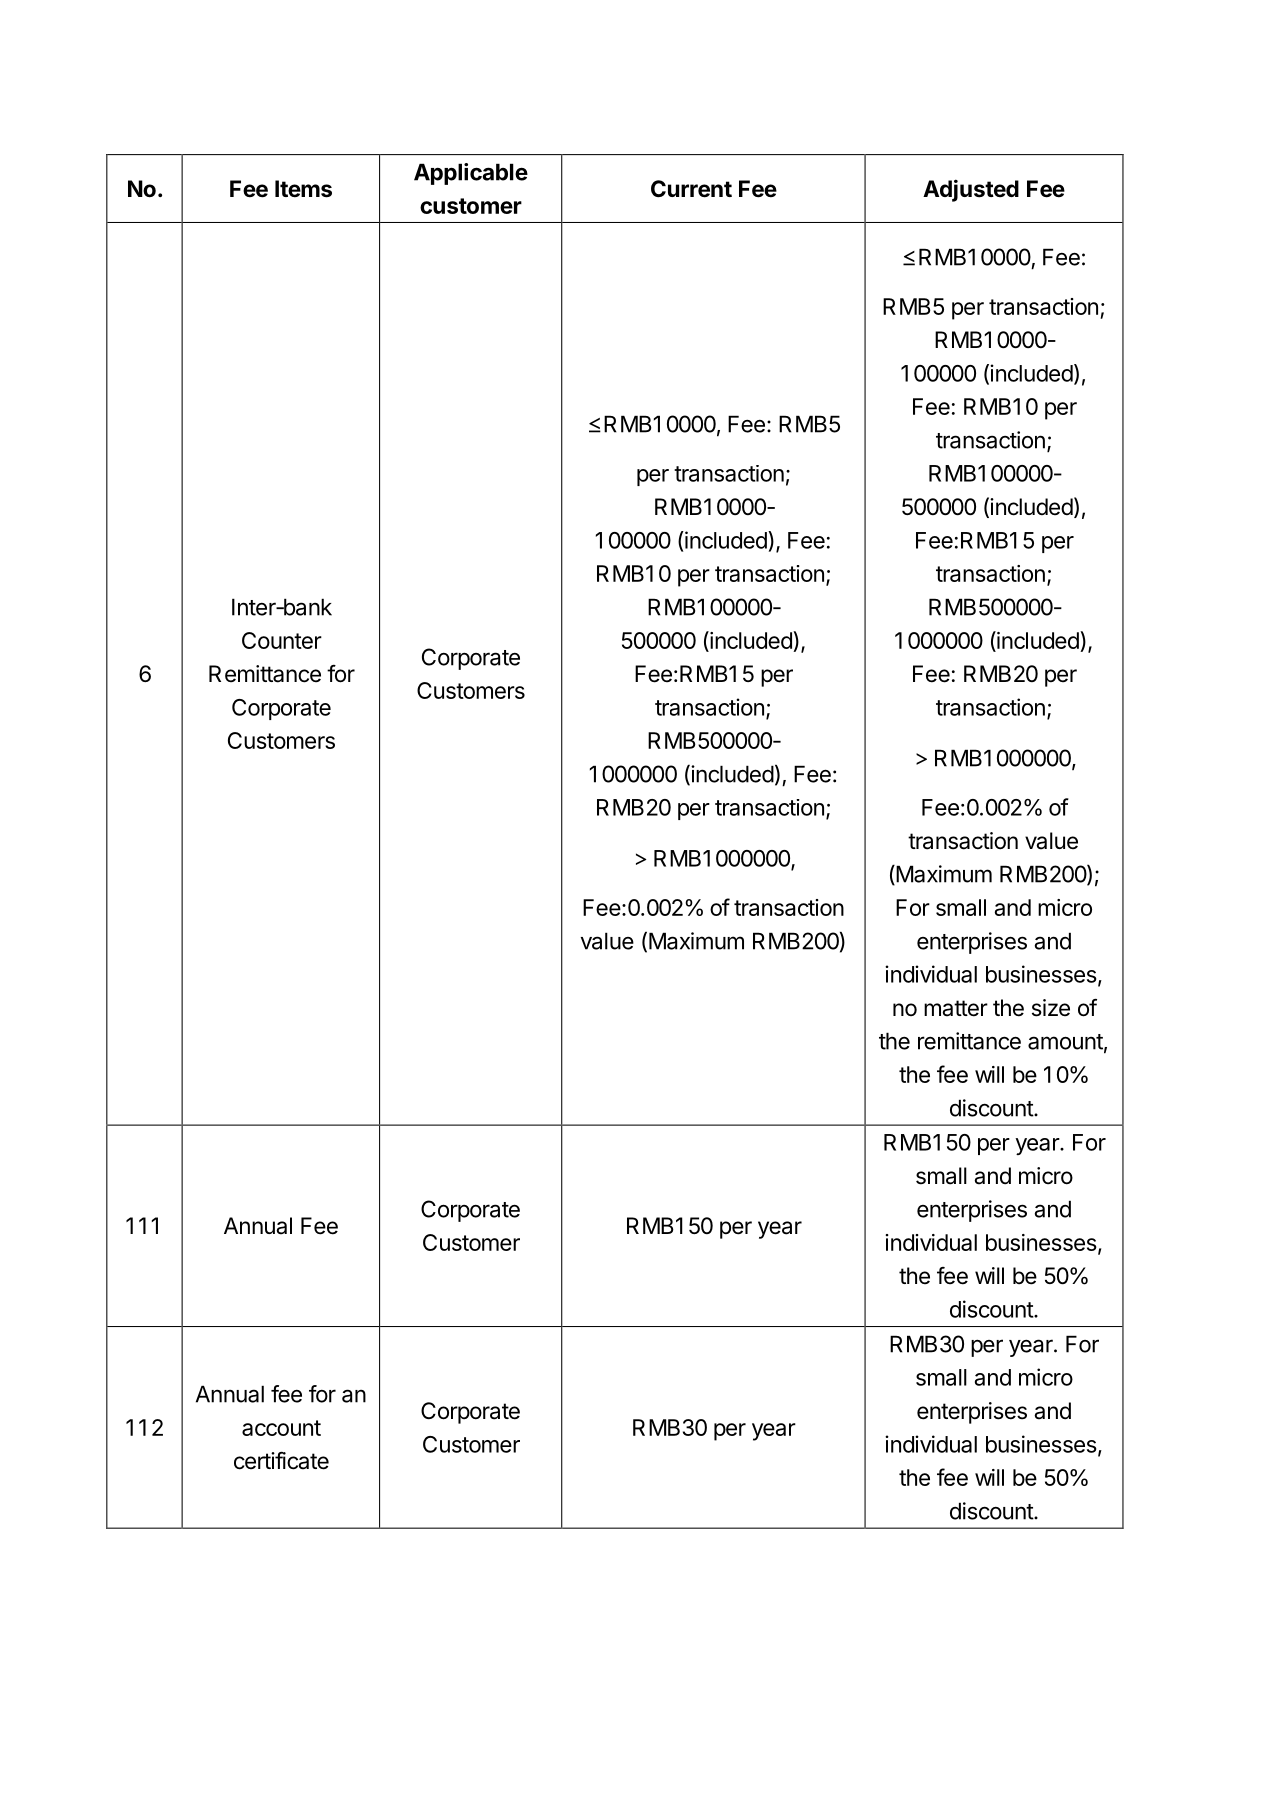 This image has height=1802, width=1274. What do you see at coordinates (303, 189) in the image?
I see `Items` at bounding box center [303, 189].
